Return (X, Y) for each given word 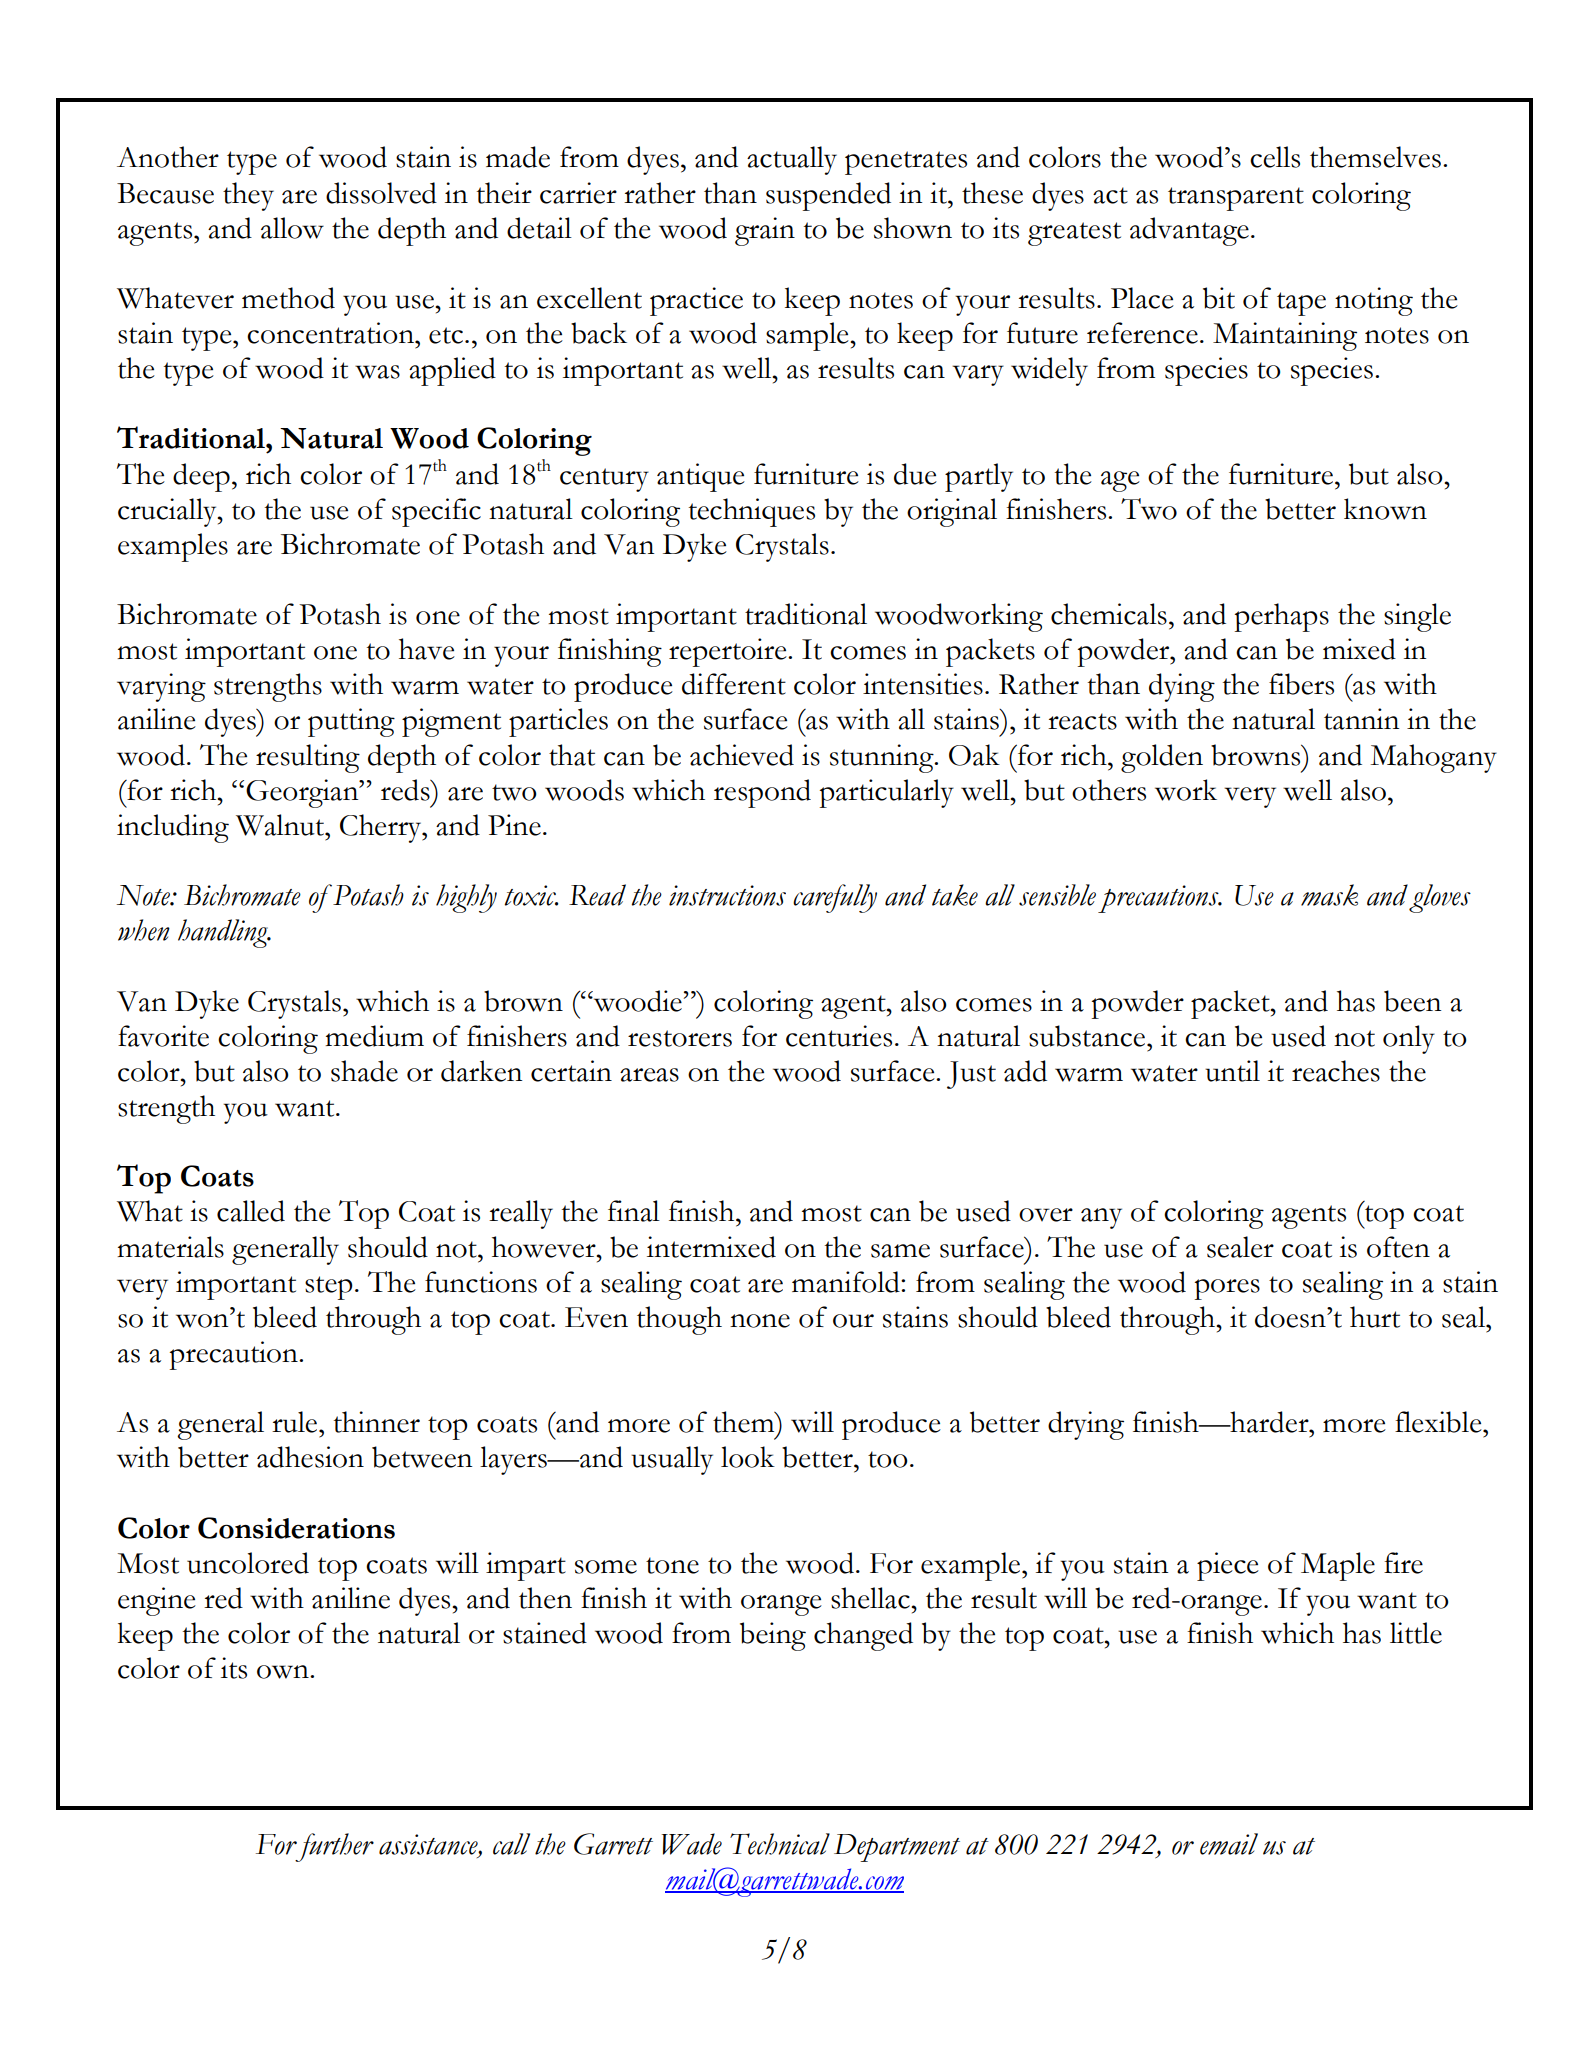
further (333, 1847)
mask (1329, 895)
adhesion (310, 1457)
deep (201, 477)
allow (292, 228)
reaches (1336, 1071)
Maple (1338, 1566)
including (173, 828)
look (748, 1457)
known (1385, 509)
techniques (752, 512)
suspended (828, 196)
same (900, 1251)
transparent (1236, 199)
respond (762, 793)
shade (364, 1071)
